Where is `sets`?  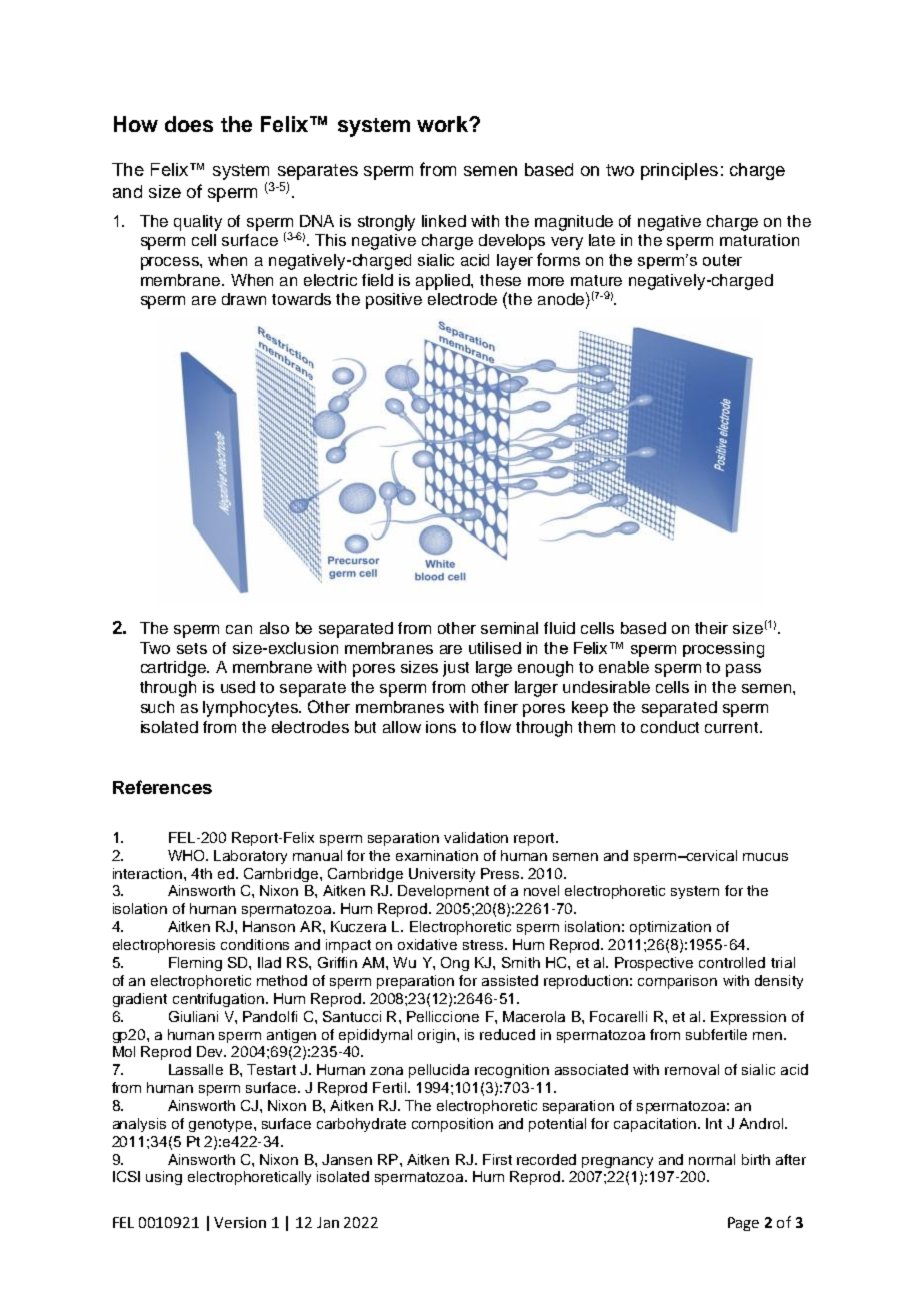
sets is located at coordinates (192, 648).
